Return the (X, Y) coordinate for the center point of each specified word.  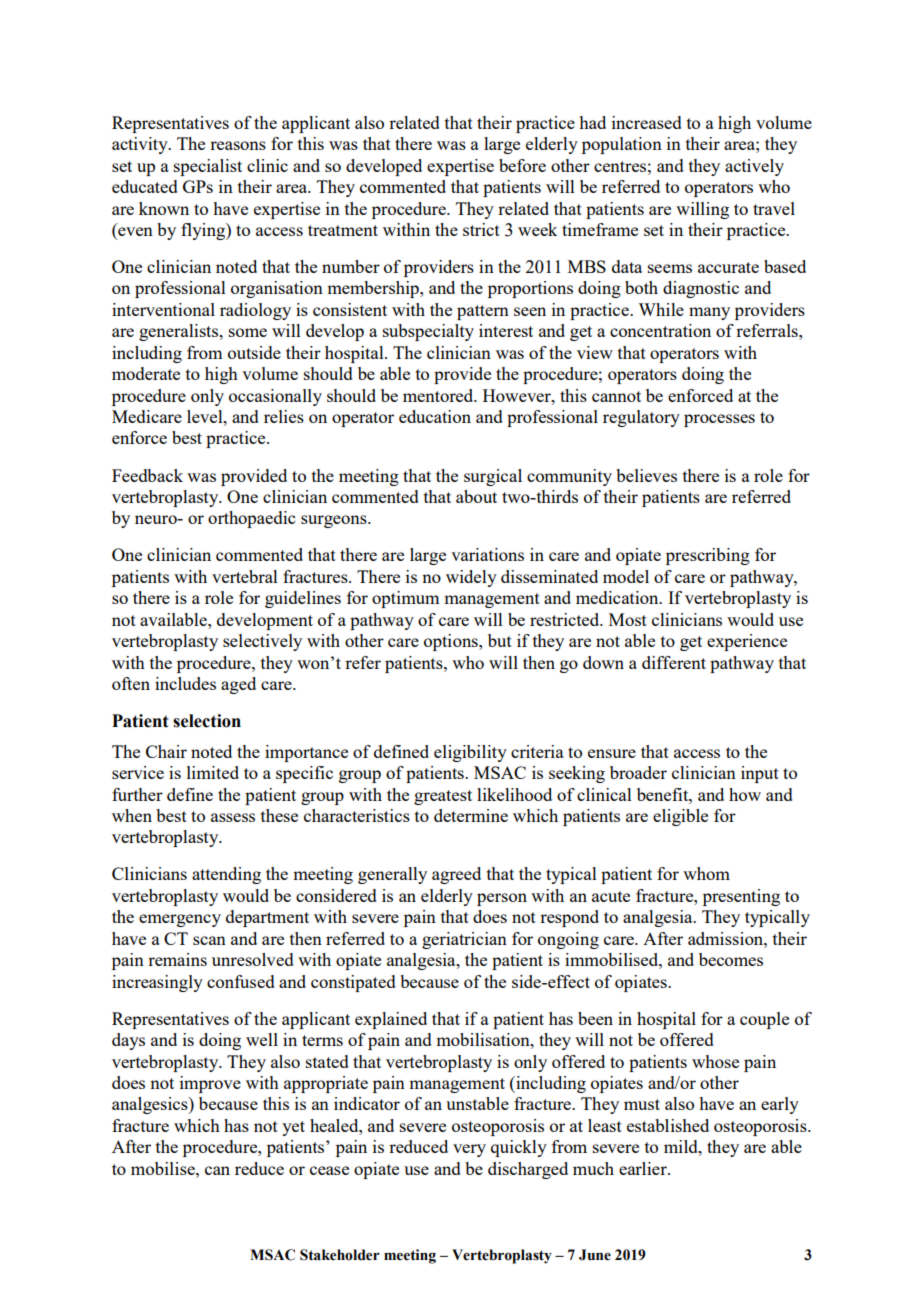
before (522, 165)
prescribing (708, 556)
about (476, 496)
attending (226, 875)
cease (329, 1170)
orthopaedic (251, 519)
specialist (208, 167)
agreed (456, 875)
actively (754, 167)
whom (706, 873)
